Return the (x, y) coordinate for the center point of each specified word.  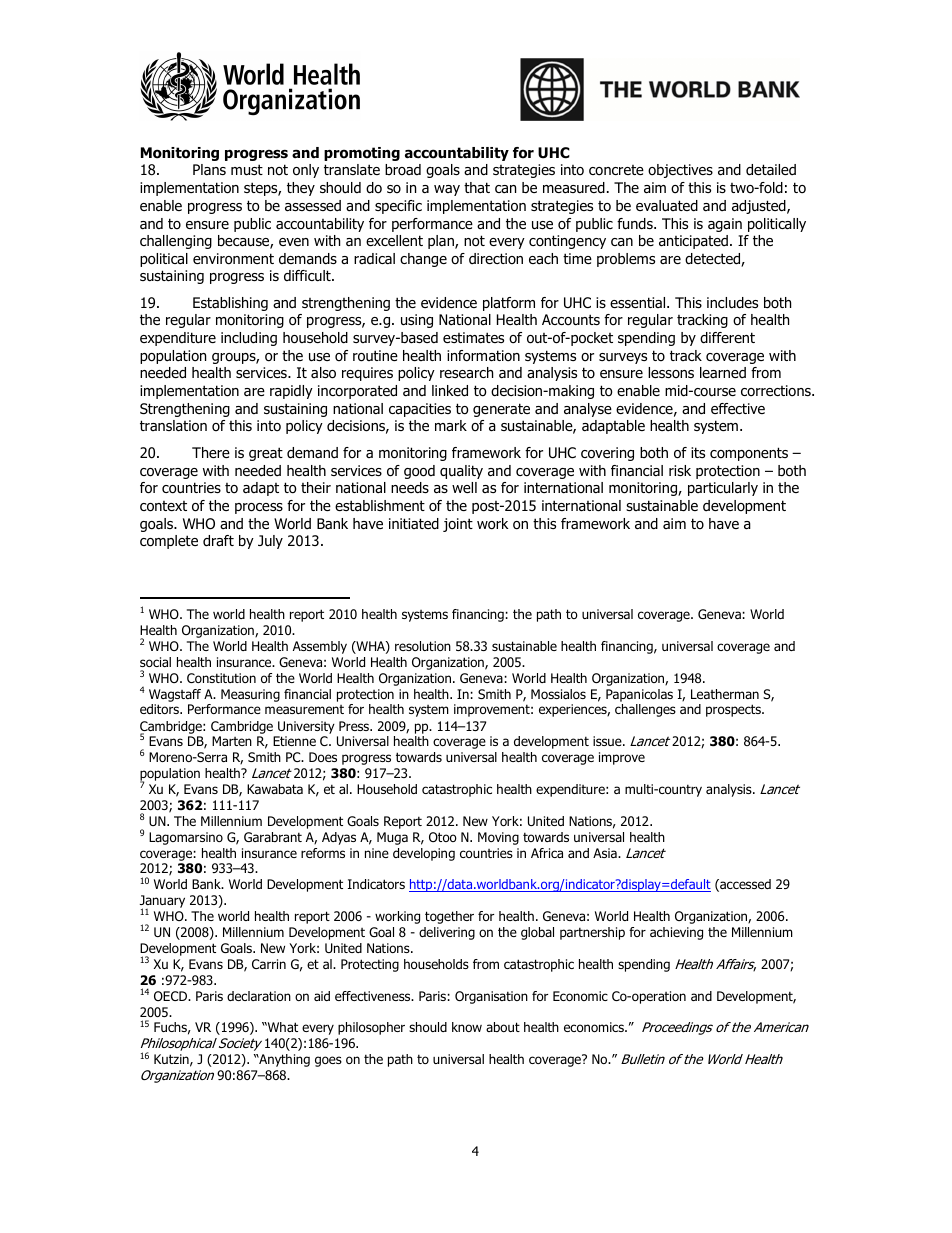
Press (355, 726)
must (247, 170)
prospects (734, 710)
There (211, 452)
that (477, 188)
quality (461, 472)
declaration (259, 996)
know (467, 1027)
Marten (232, 741)
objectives (680, 171)
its (698, 452)
